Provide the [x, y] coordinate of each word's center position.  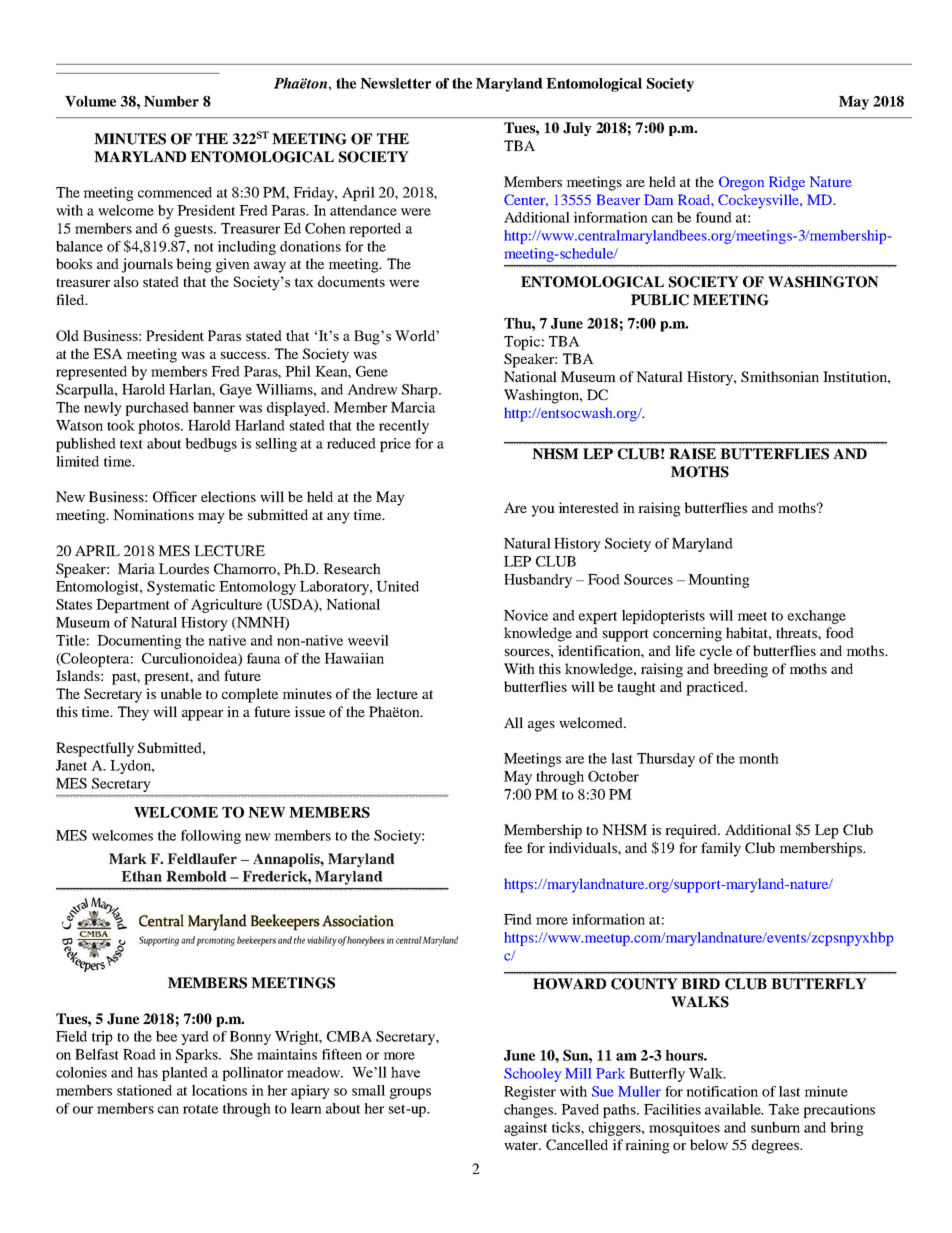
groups [410, 1093]
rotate [200, 1109]
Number [171, 101]
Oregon [741, 183]
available [734, 1109]
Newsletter [395, 83]
